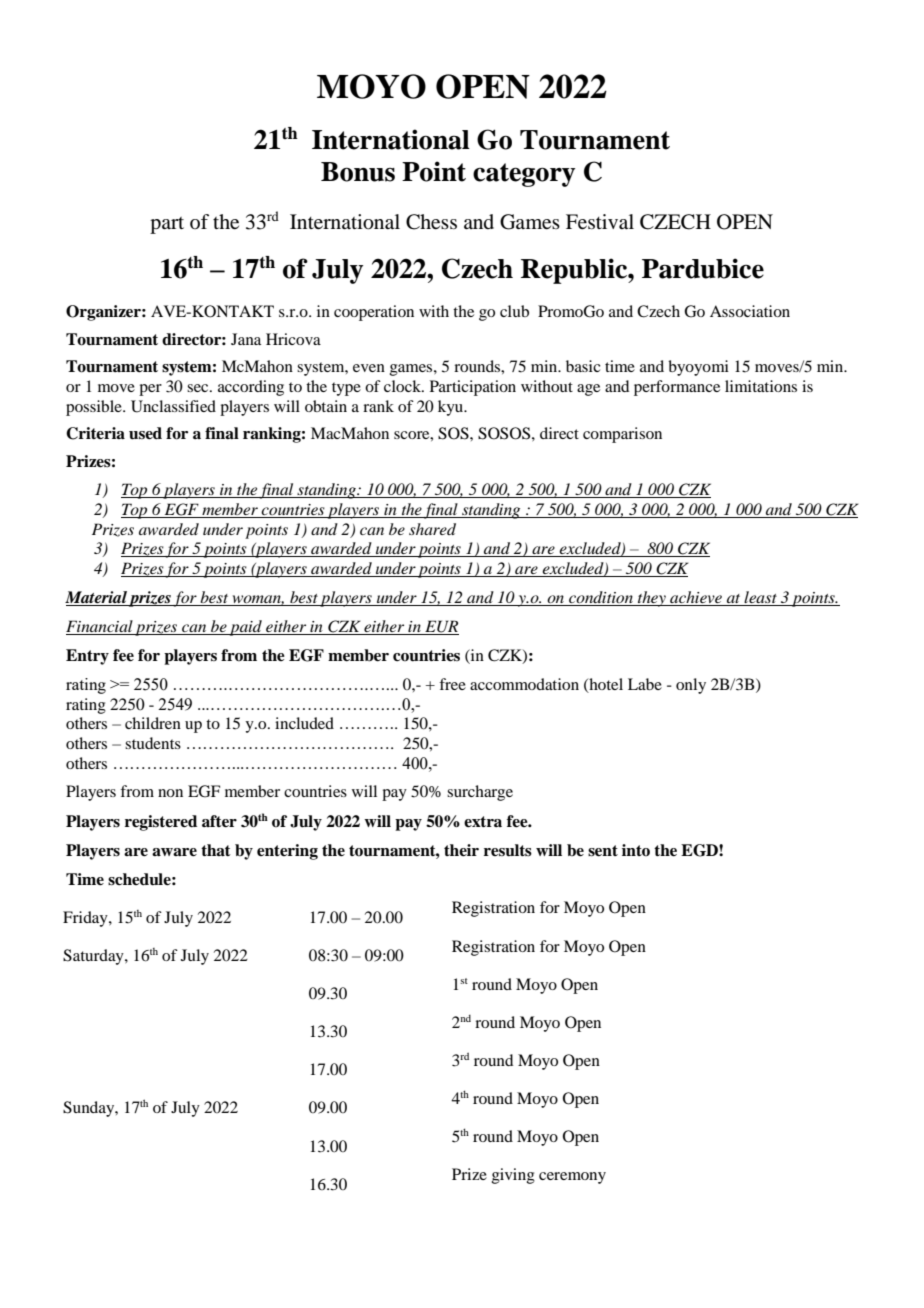 The width and height of the screenshot is (924, 1308). Describe the element at coordinates (94, 957) in the screenshot. I see `Saturday` at that location.
